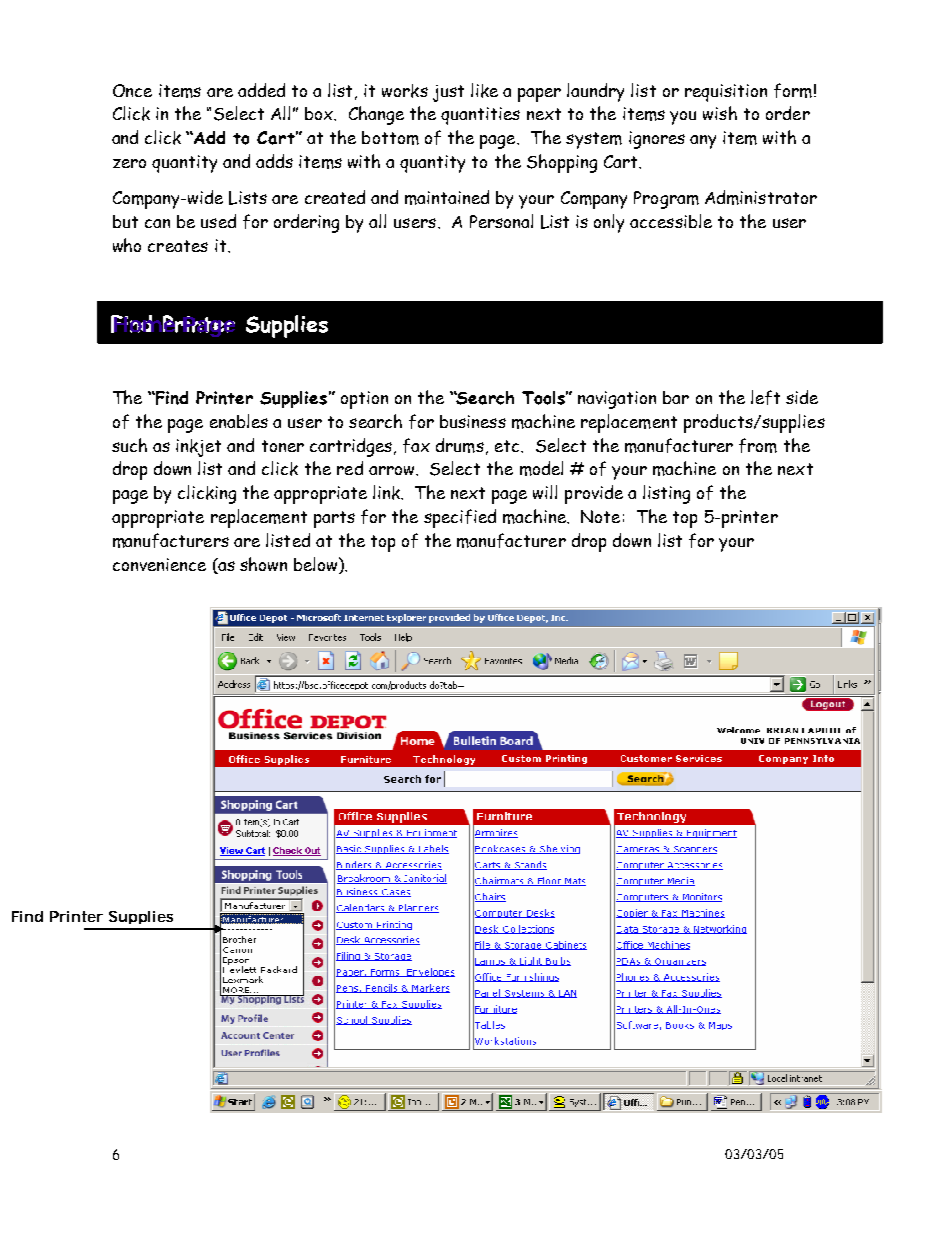 This image has width=952, height=1233. Describe the element at coordinates (460, 518) in the image. I see `specified` at that location.
